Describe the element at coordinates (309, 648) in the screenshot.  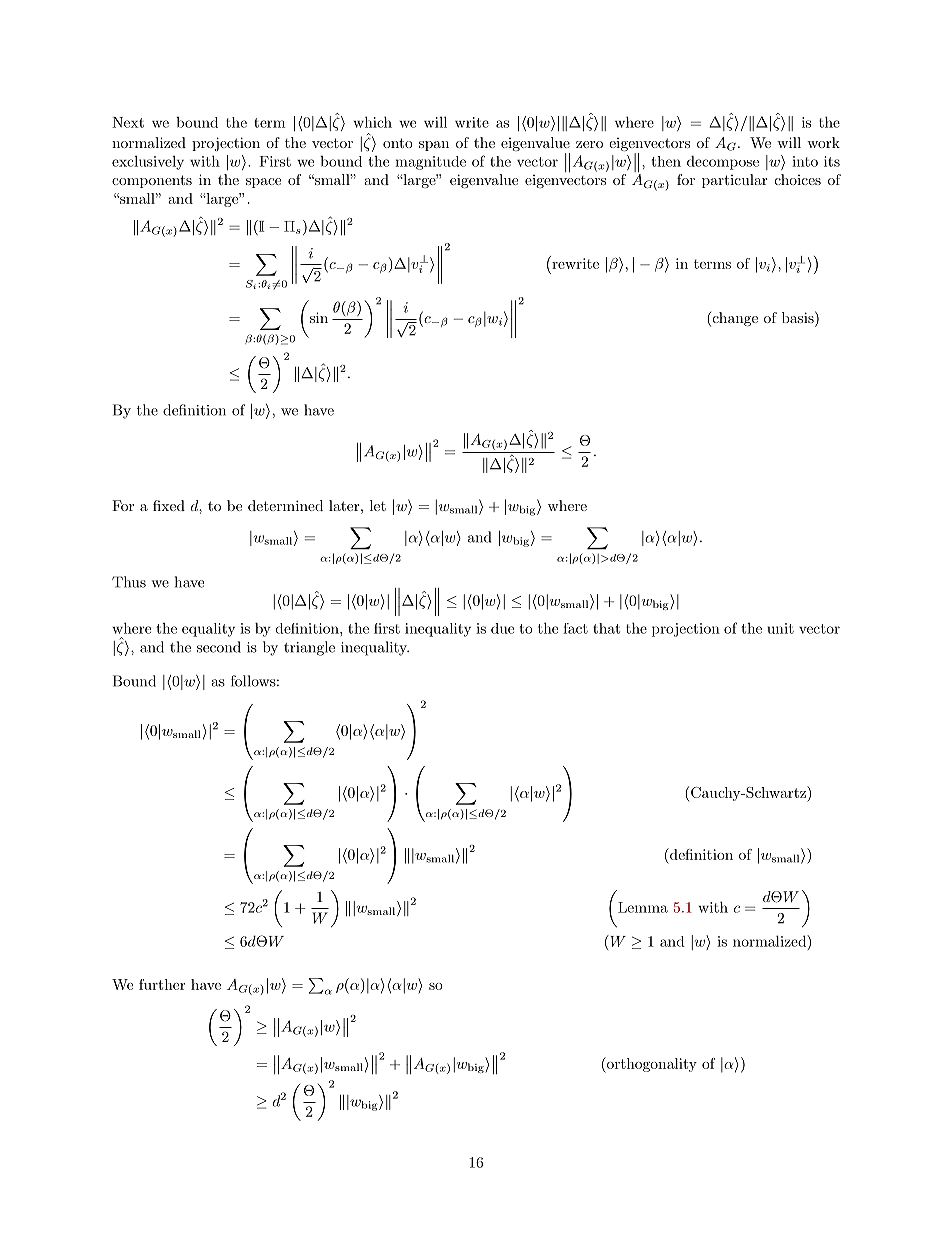
I see `triangle` at that location.
